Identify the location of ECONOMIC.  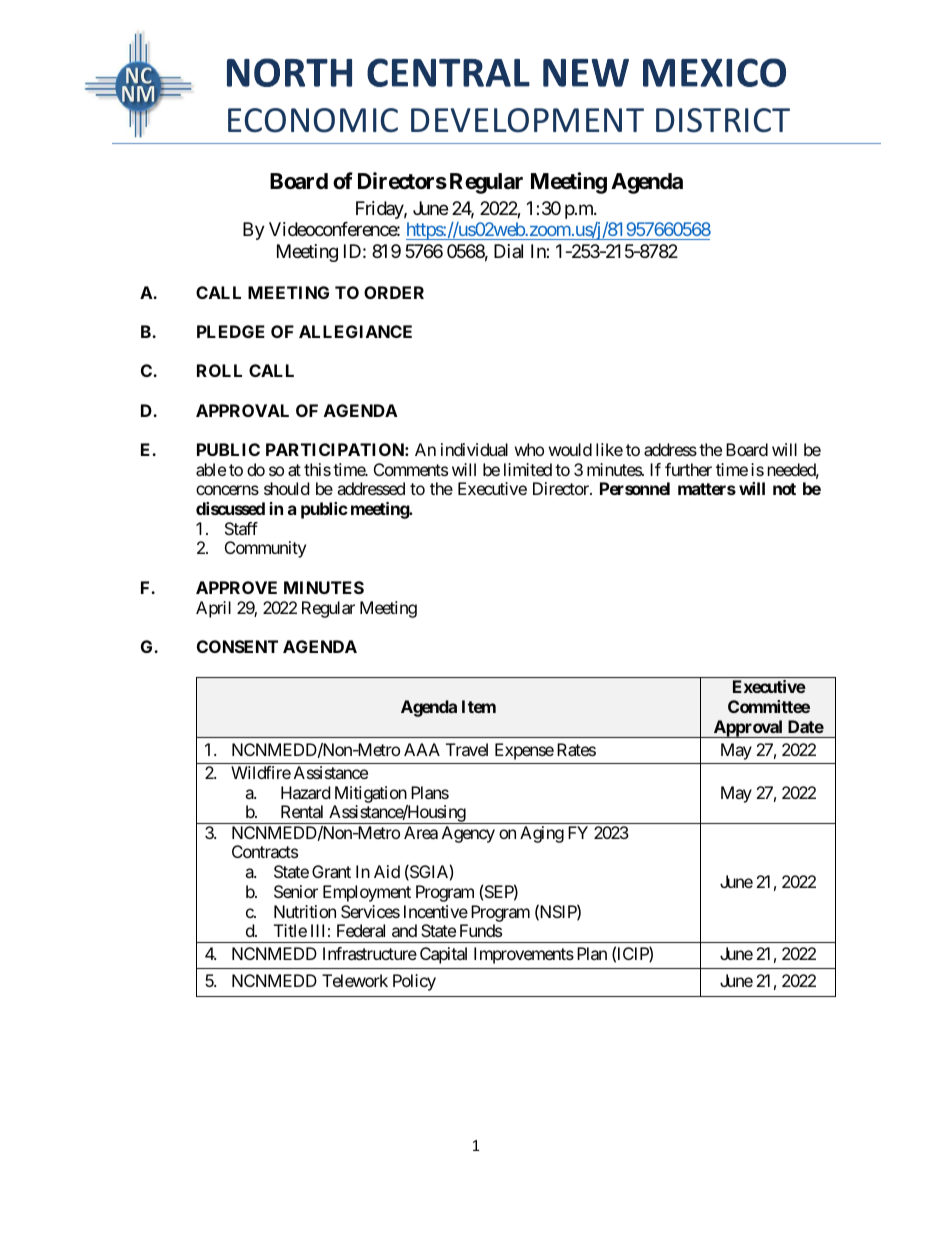
(313, 120).
